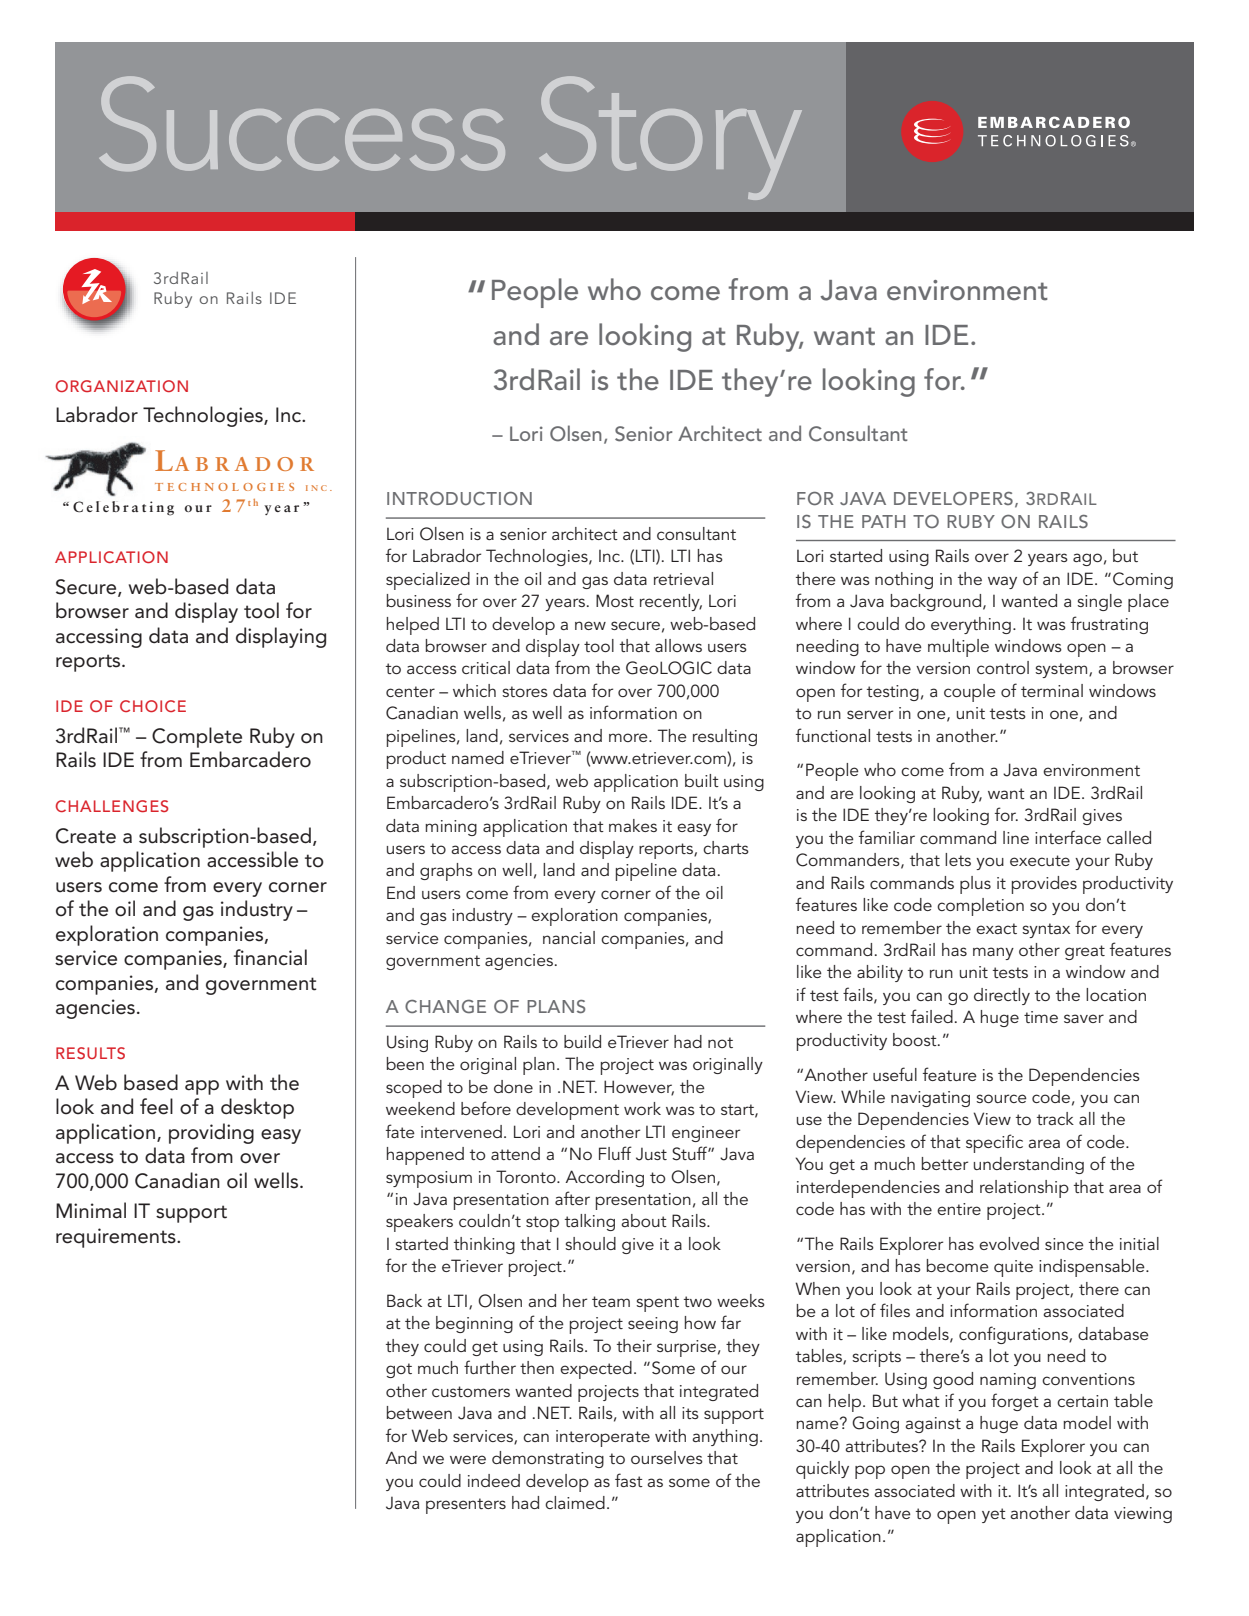 The image size is (1249, 1616). Describe the element at coordinates (670, 138) in the document. I see `Story` at that location.
